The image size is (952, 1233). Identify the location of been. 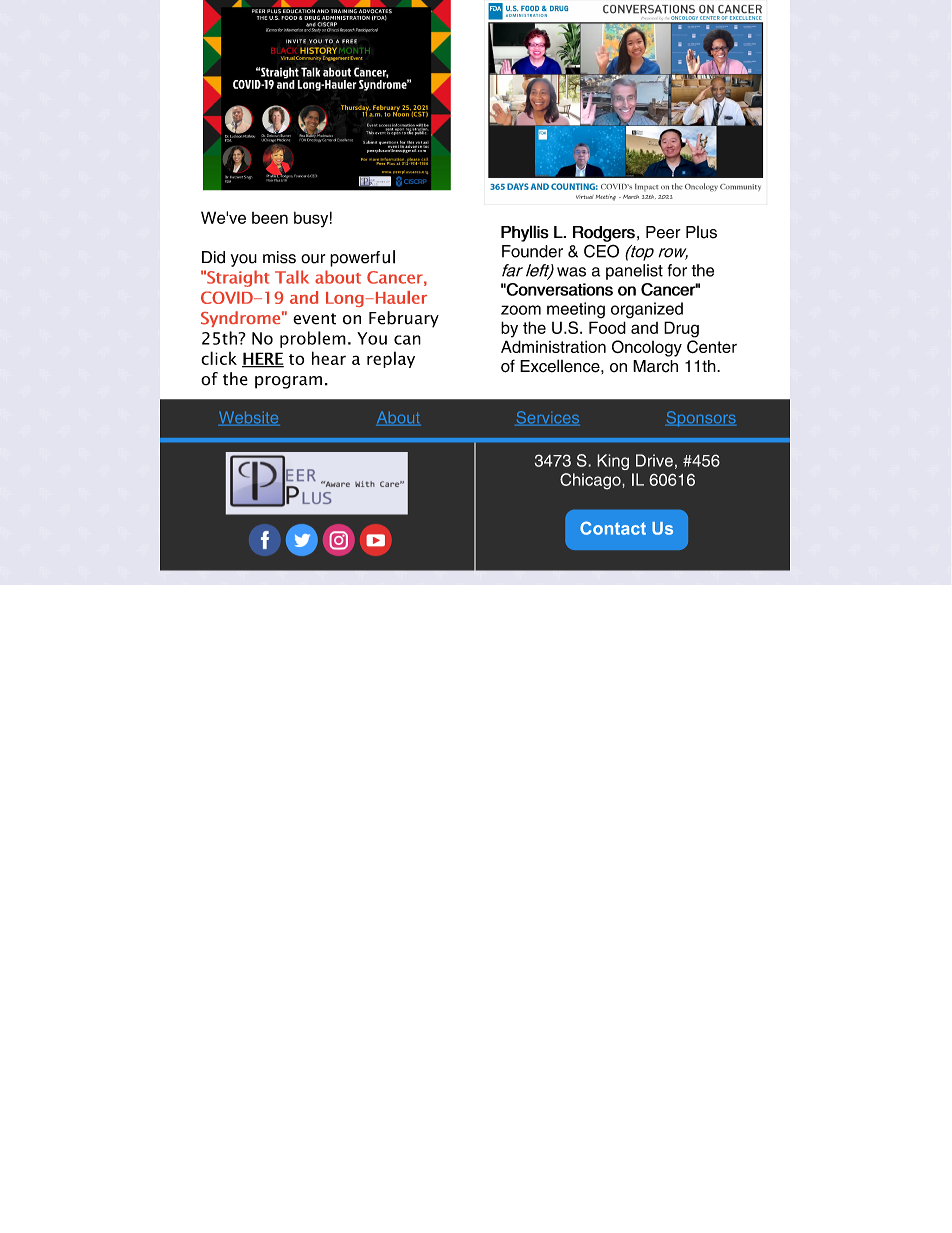
(270, 218).
